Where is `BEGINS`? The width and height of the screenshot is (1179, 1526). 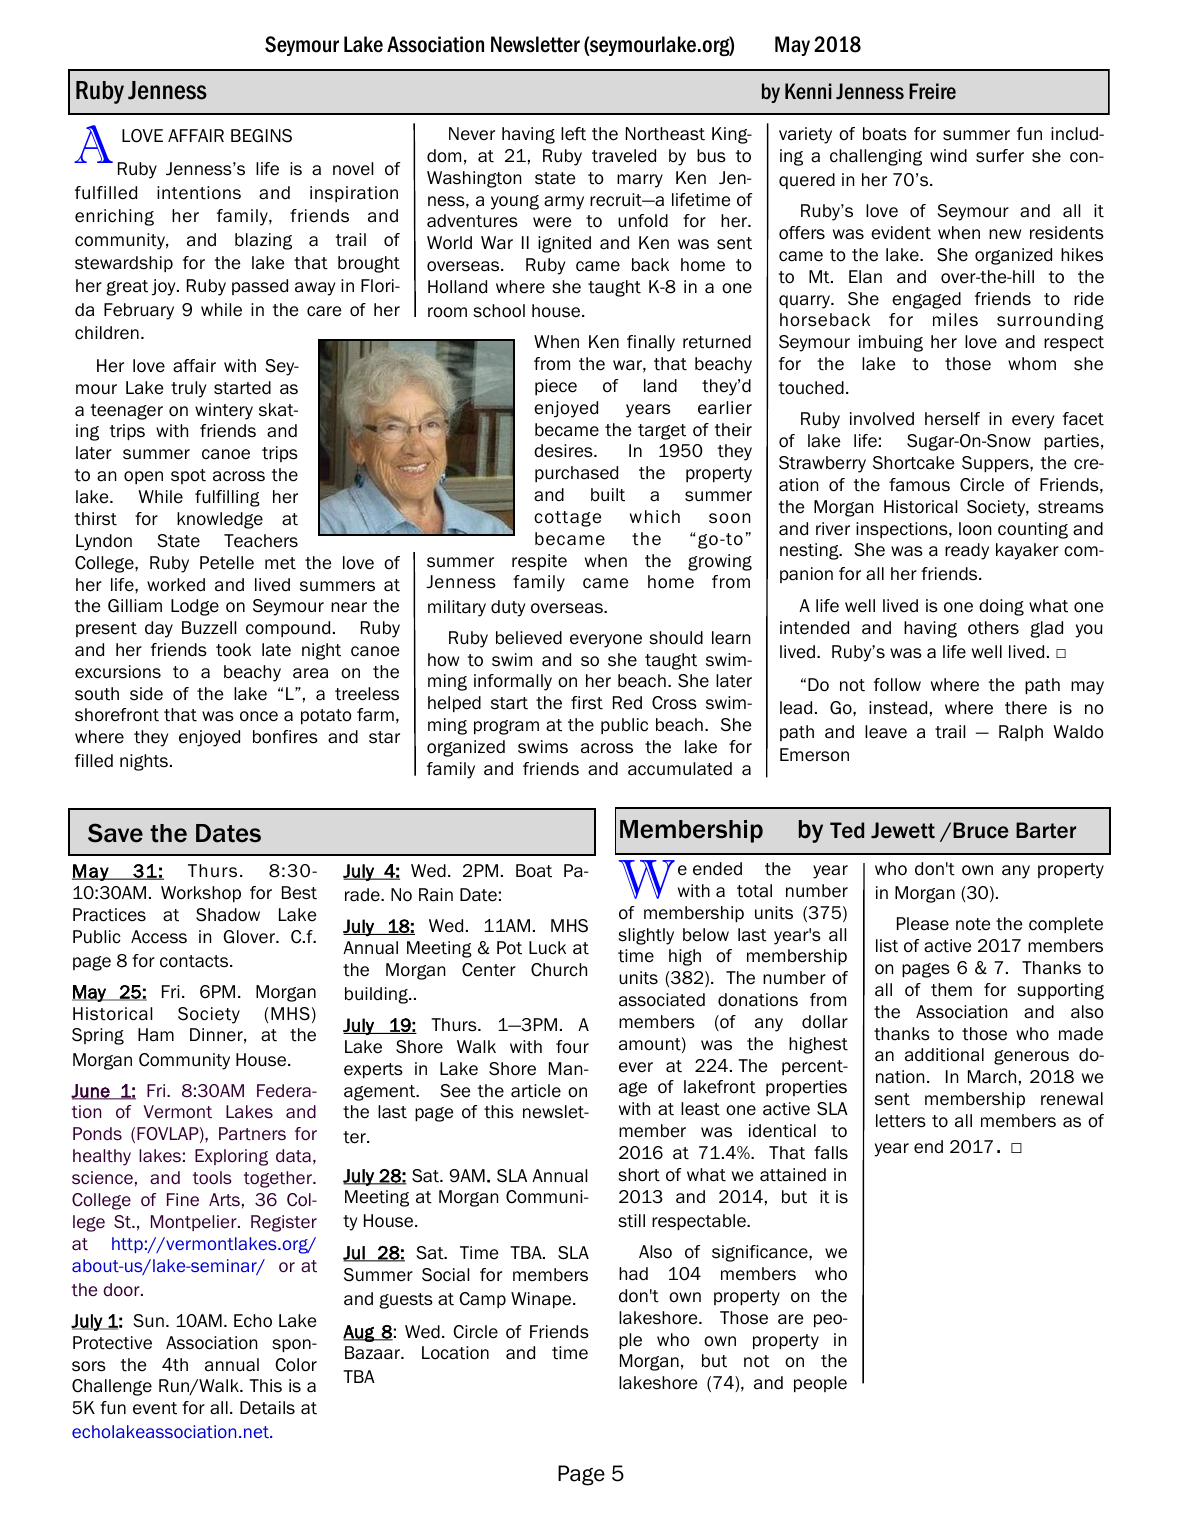
BEGINS is located at coordinates (261, 136).
